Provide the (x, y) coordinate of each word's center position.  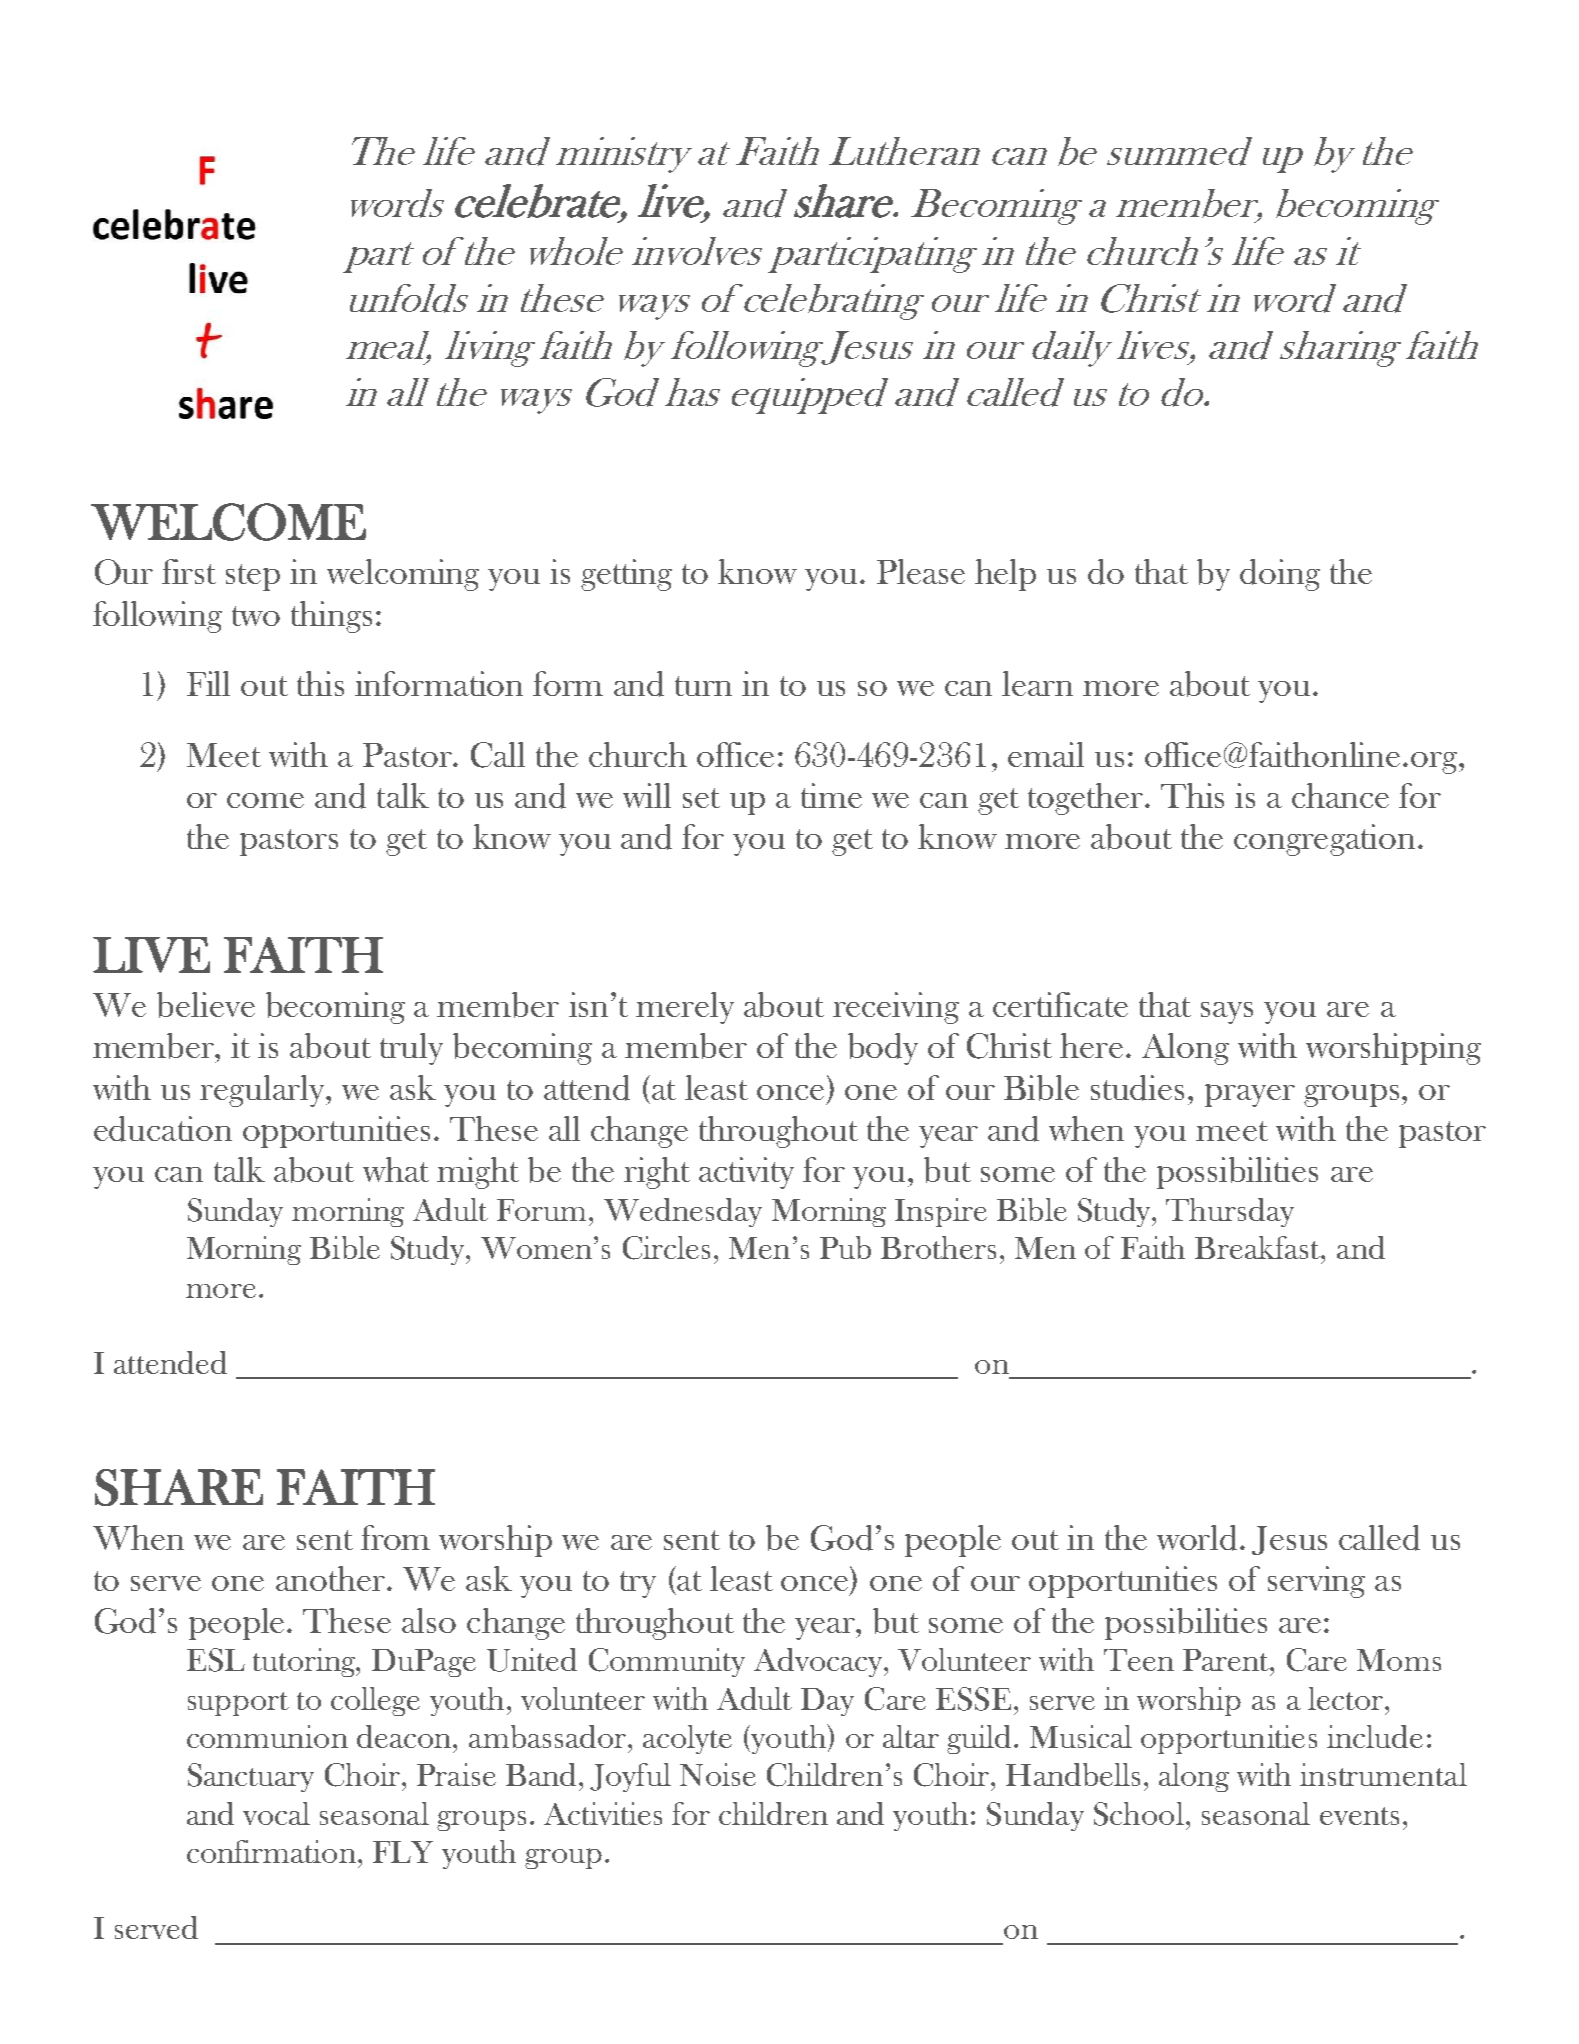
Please (921, 571)
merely (685, 1008)
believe (206, 1005)
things (331, 617)
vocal (276, 1813)
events (1359, 1816)
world (1199, 1538)
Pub (845, 1247)
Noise (718, 1774)
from (395, 1537)
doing (1280, 575)
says (1227, 1013)
